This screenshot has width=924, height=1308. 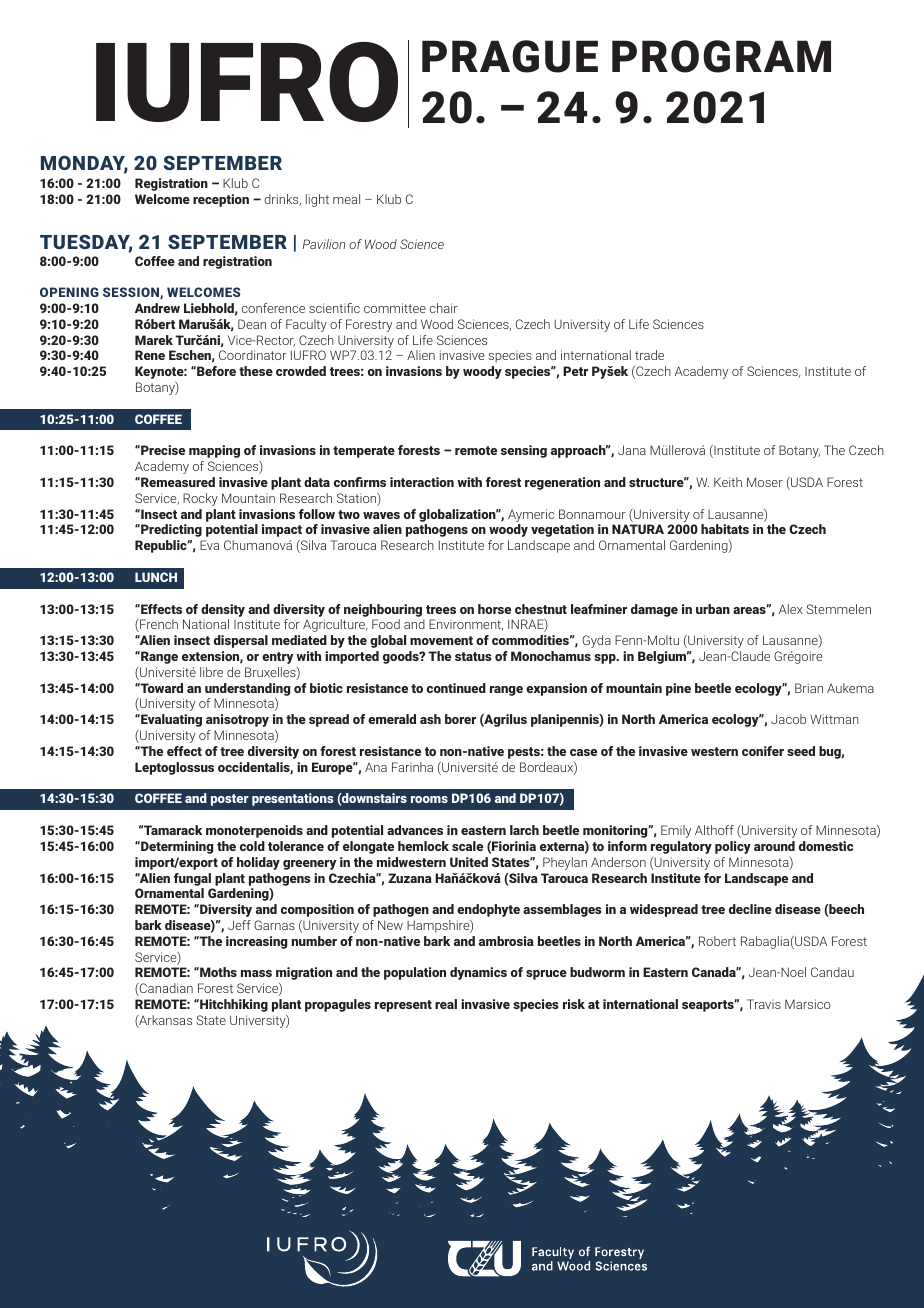 What do you see at coordinates (763, 751) in the screenshot?
I see `conifer` at bounding box center [763, 751].
